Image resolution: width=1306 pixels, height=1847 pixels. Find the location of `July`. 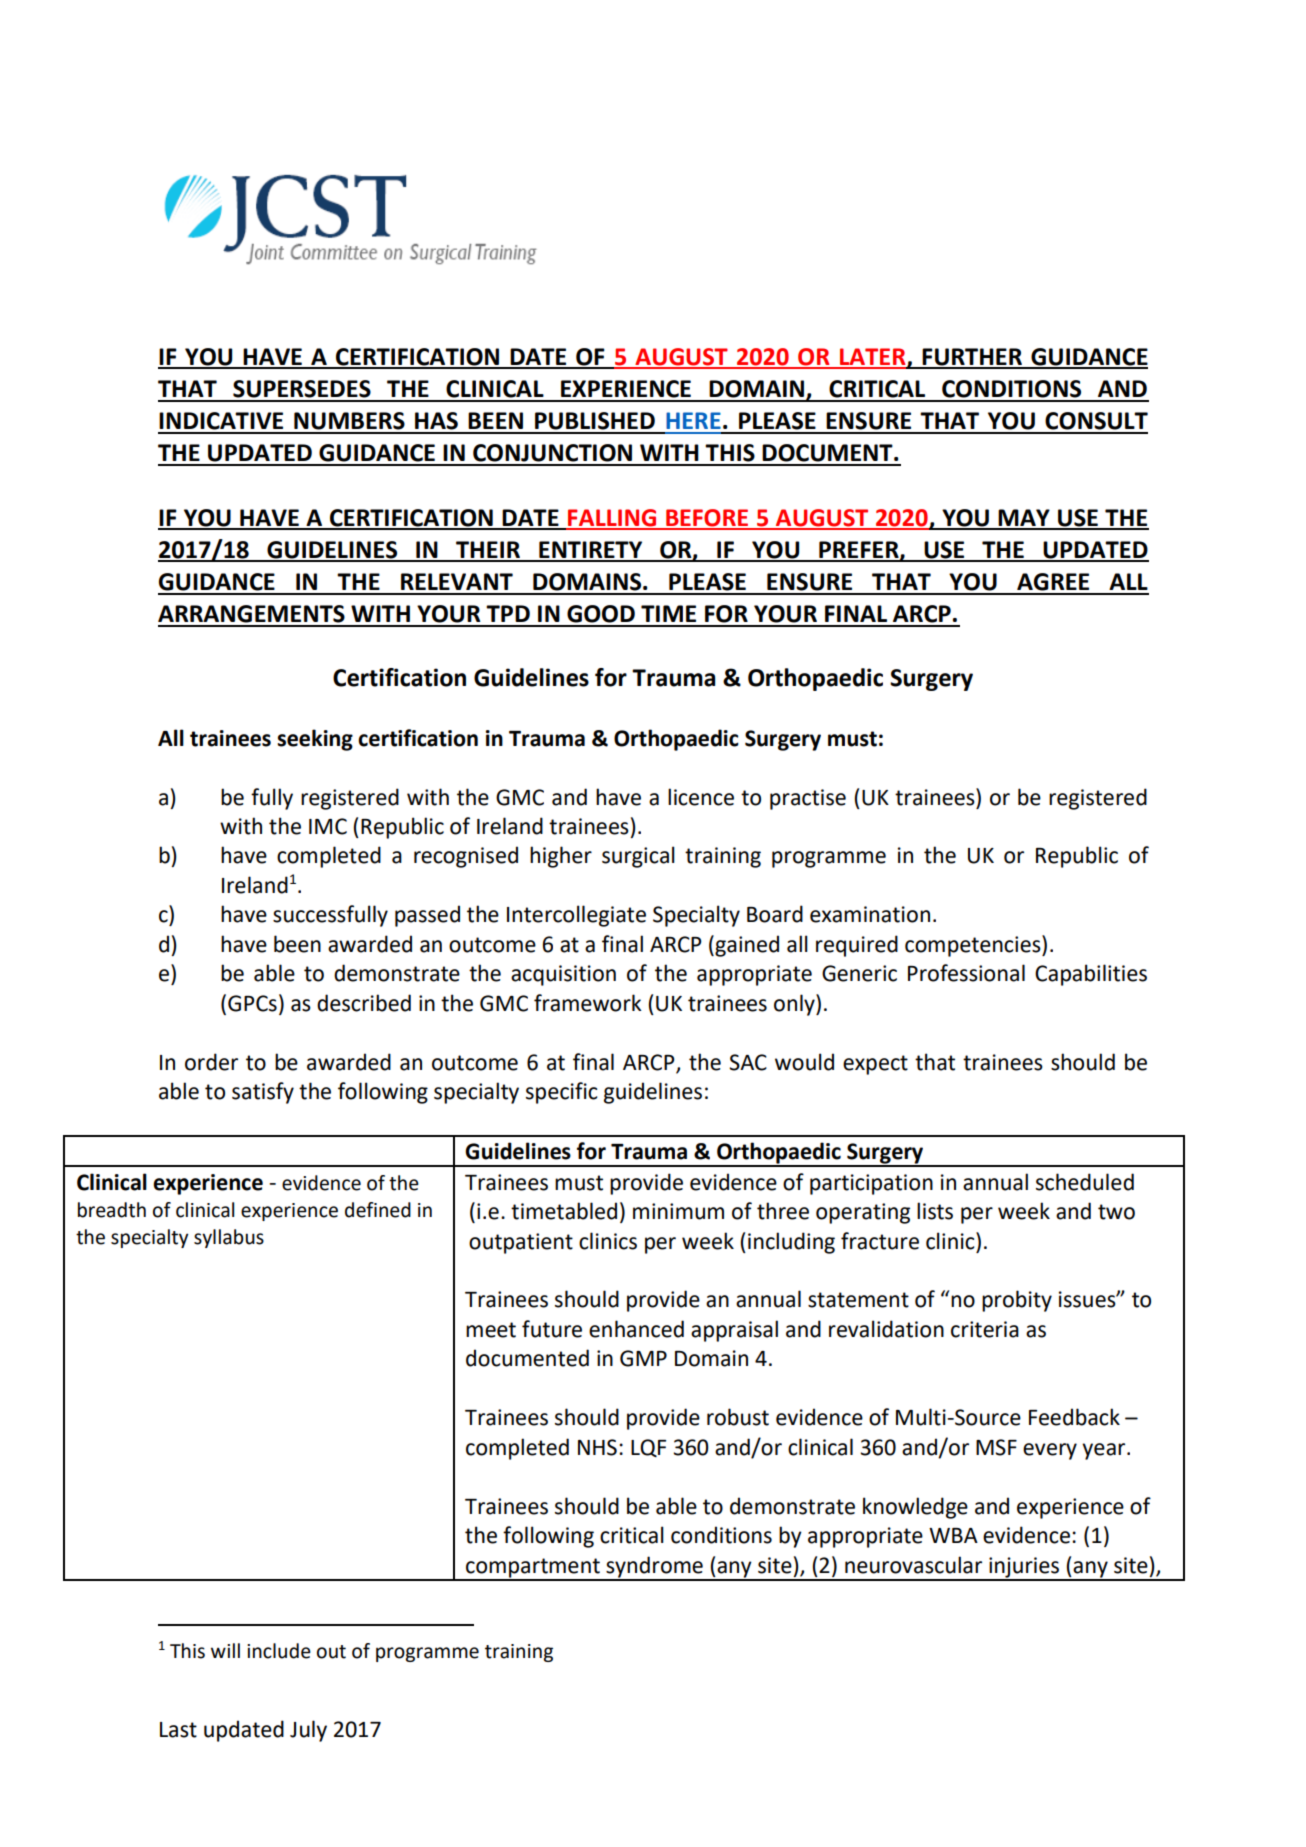

July is located at coordinates (308, 1731).
